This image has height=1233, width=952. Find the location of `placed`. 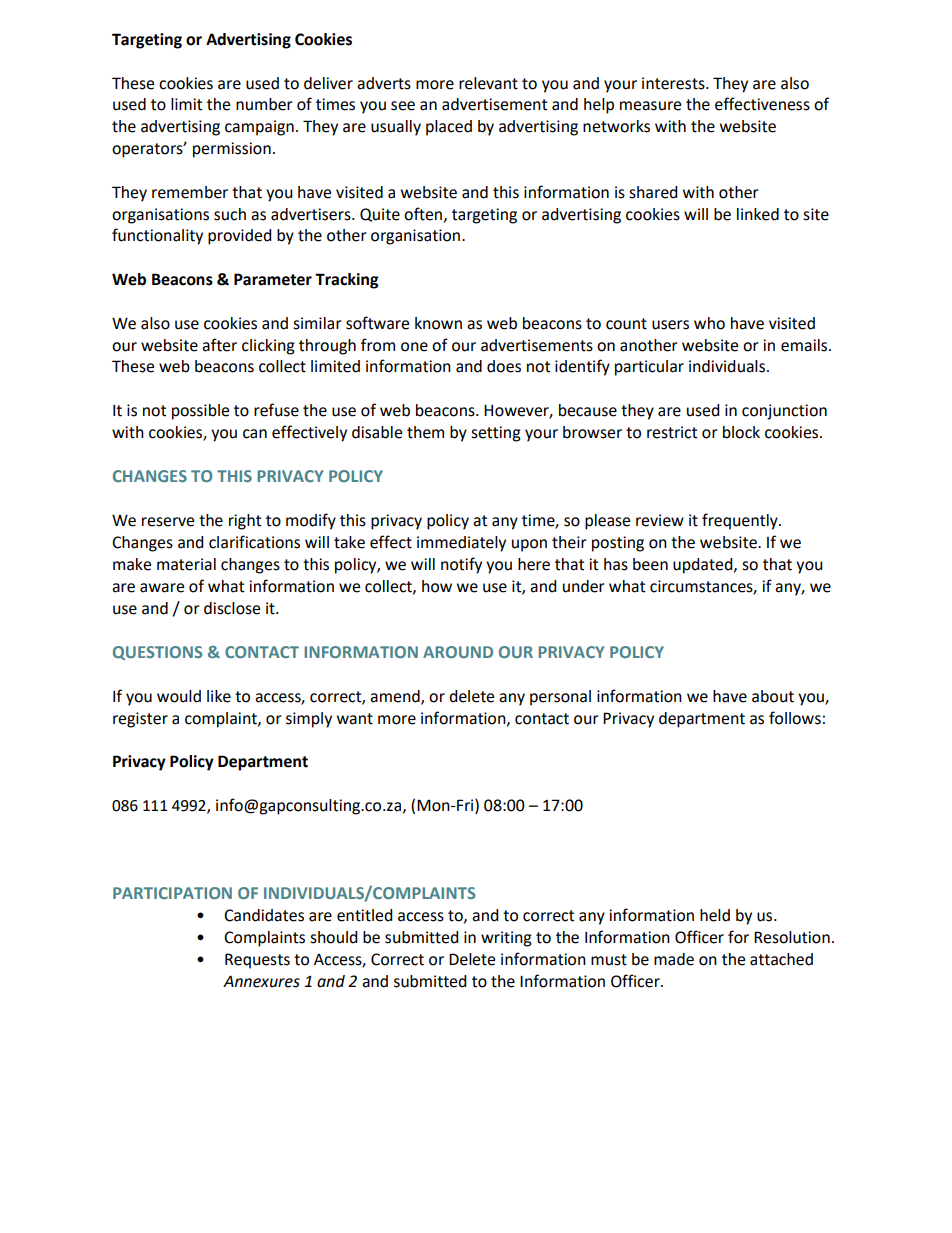

placed is located at coordinates (449, 128).
